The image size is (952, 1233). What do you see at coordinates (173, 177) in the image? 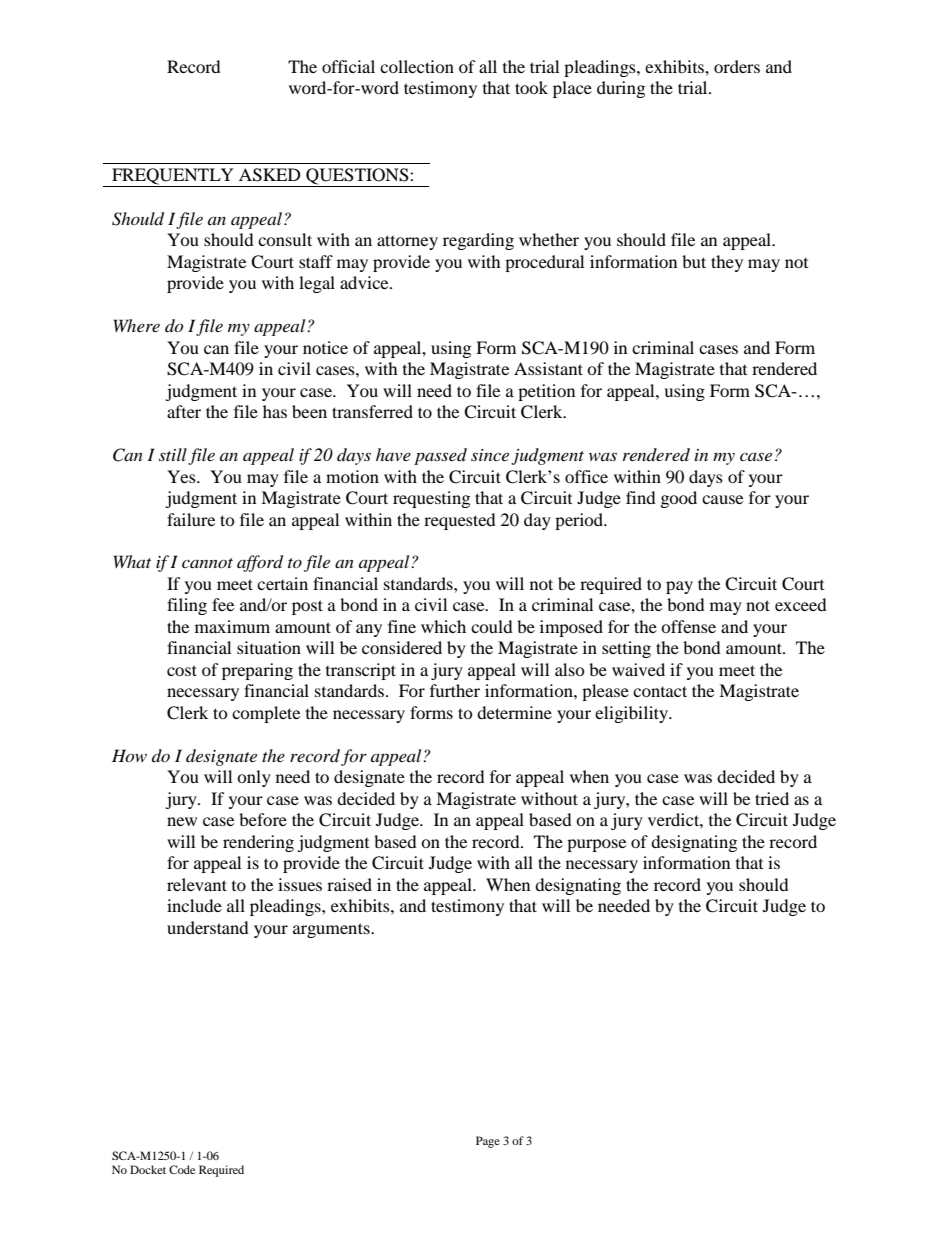
I see `FREQUENTLY` at bounding box center [173, 177].
